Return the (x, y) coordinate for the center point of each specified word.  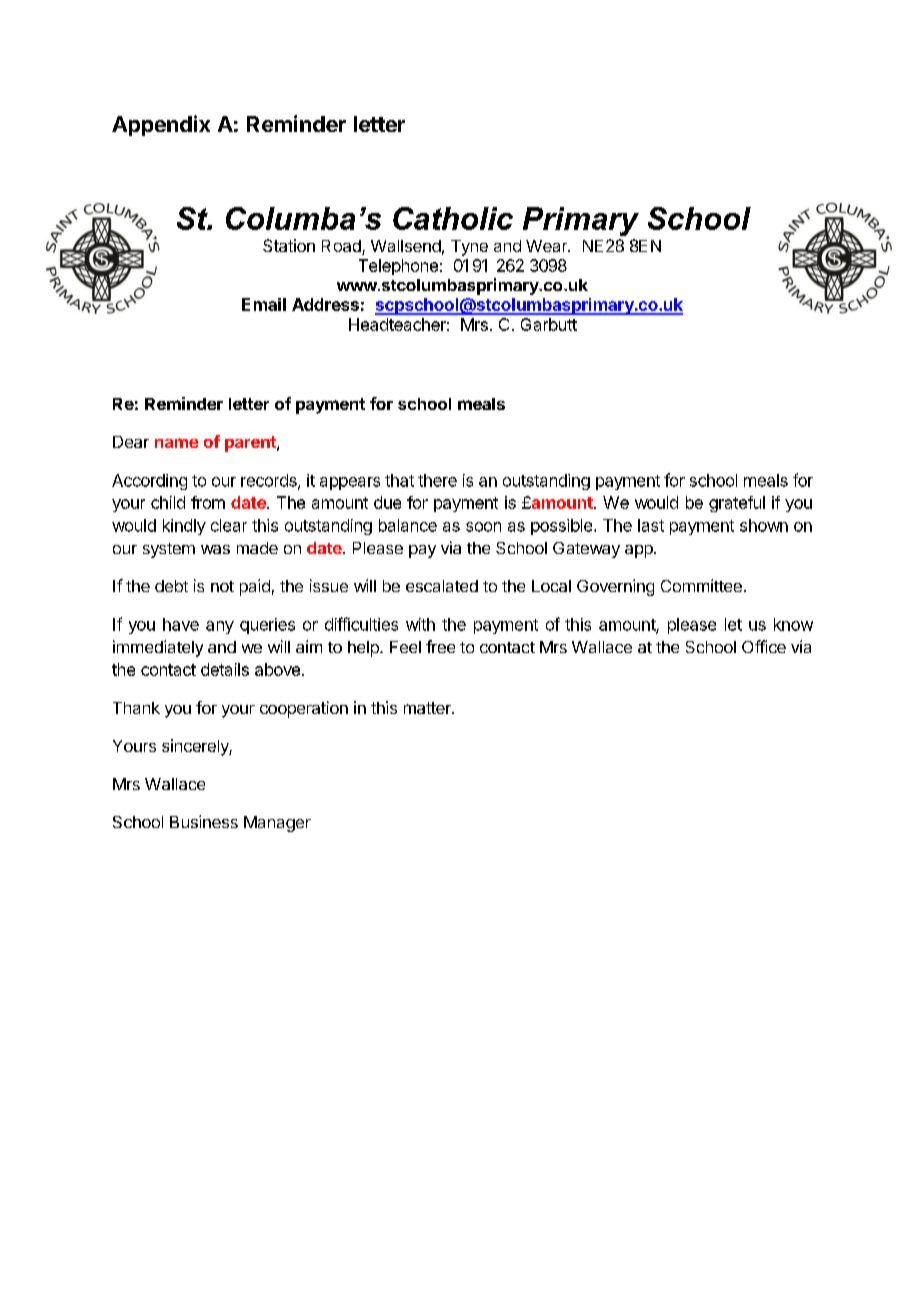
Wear (548, 246)
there (437, 480)
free (440, 646)
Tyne (469, 248)
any (220, 627)
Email (264, 304)
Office (764, 646)
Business (204, 821)
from (208, 502)
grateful (737, 504)
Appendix (161, 125)
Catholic (453, 218)
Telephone (398, 267)
